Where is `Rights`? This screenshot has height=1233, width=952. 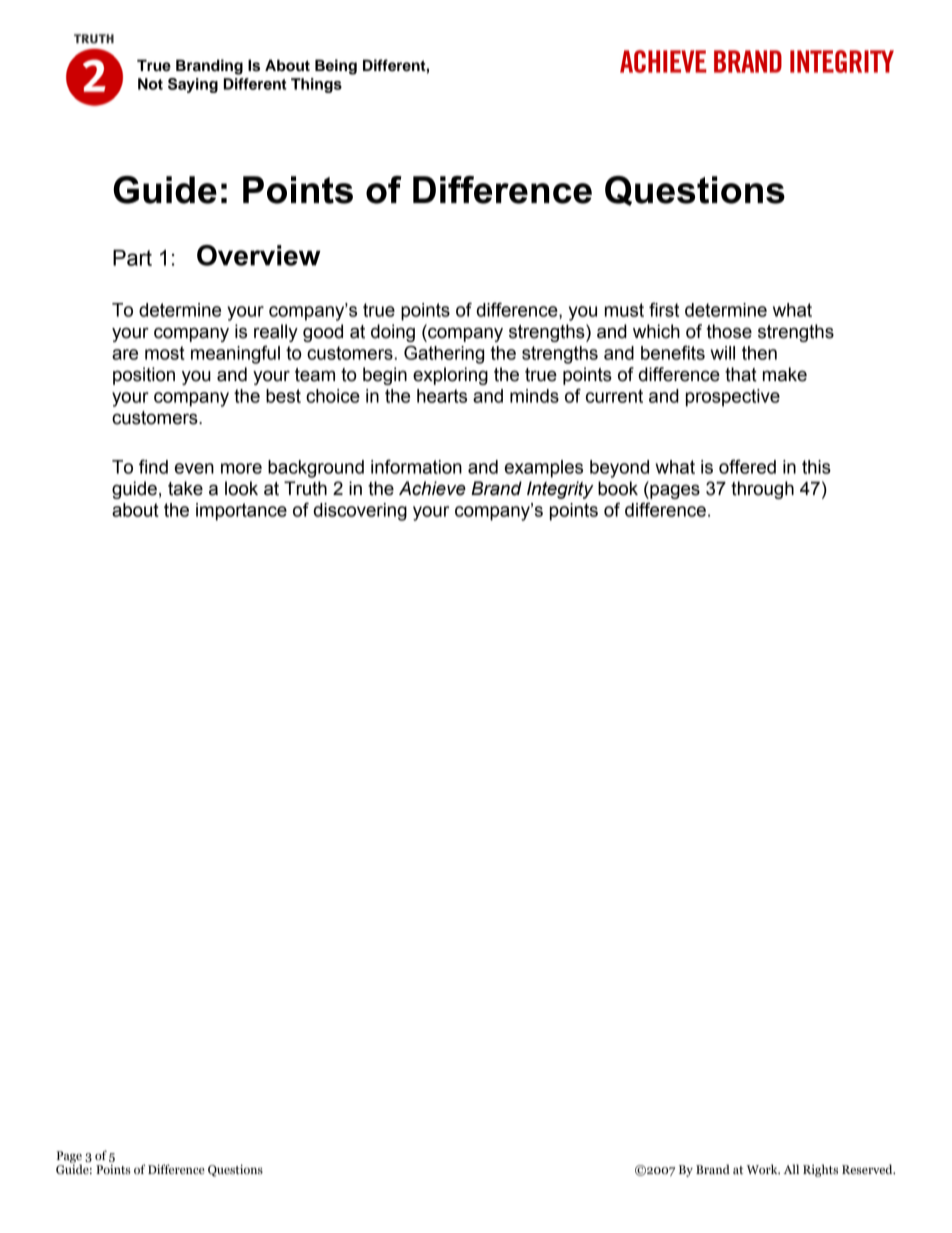 Rights is located at coordinates (820, 1170).
